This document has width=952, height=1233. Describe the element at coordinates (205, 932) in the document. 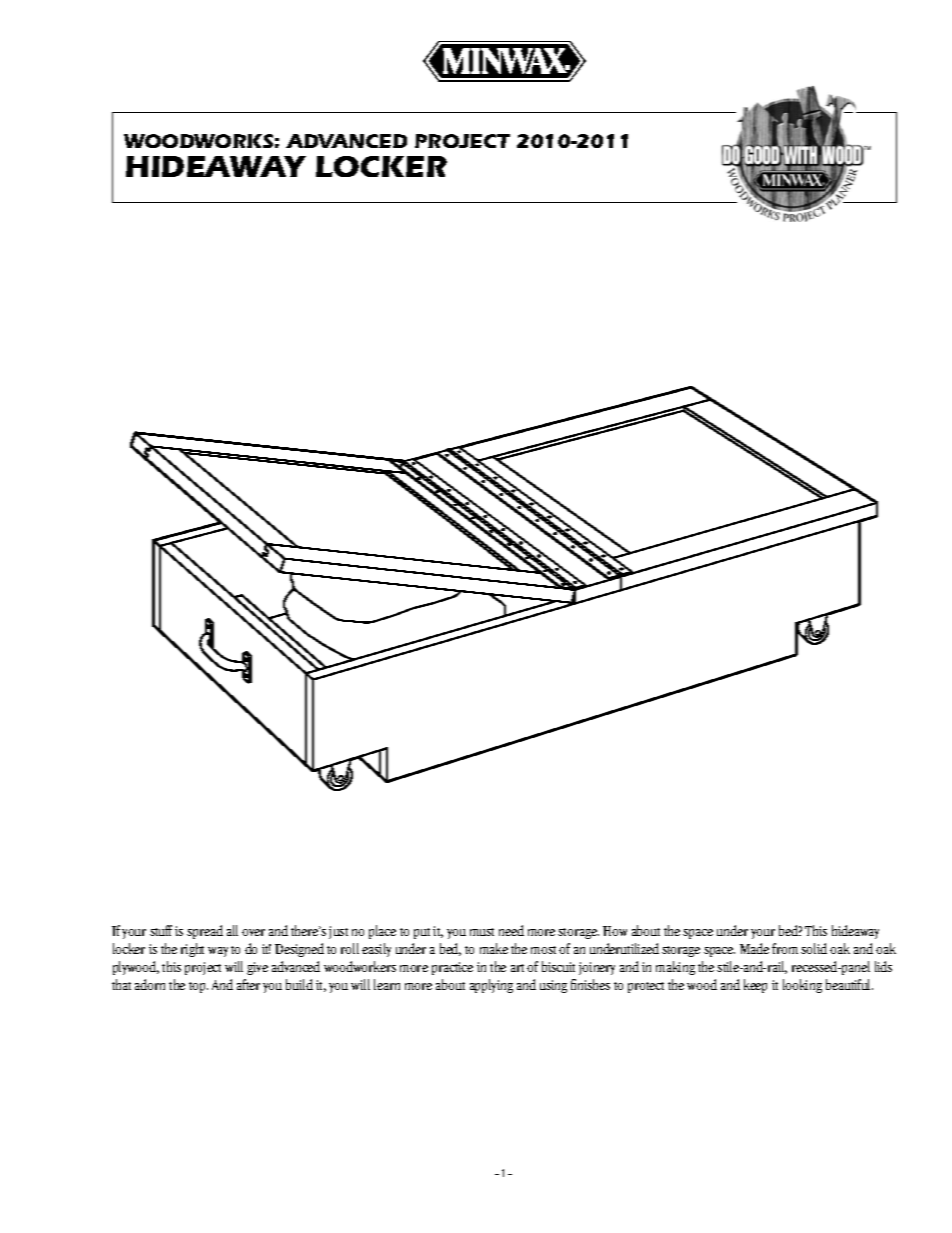

I see `spread` at that location.
